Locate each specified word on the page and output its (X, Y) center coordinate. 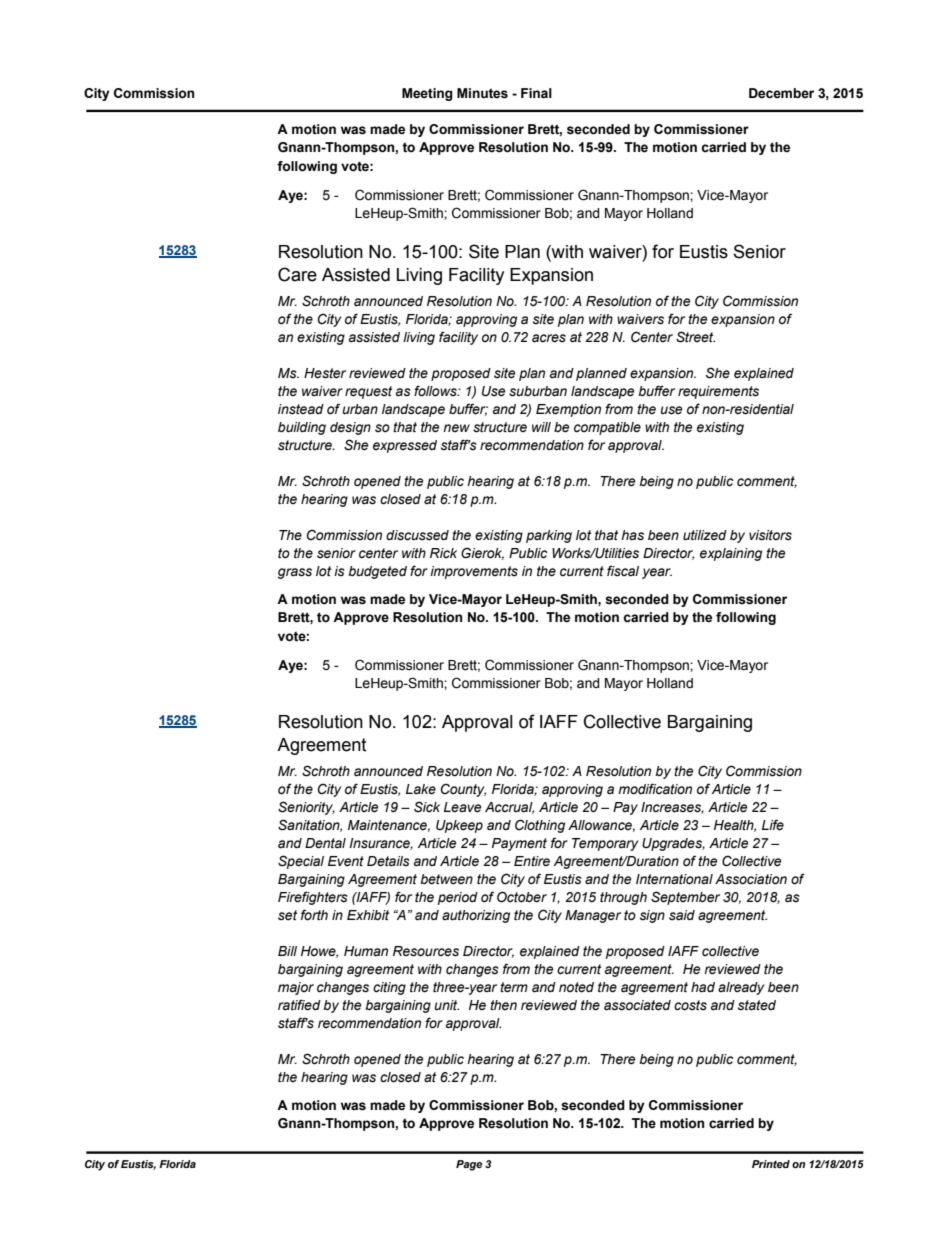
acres (549, 338)
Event (346, 861)
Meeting (427, 94)
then (503, 1005)
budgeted (377, 572)
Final (536, 93)
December (781, 93)
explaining (731, 554)
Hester (325, 373)
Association (751, 879)
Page (469, 1165)
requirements (718, 392)
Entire (532, 861)
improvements (474, 572)
